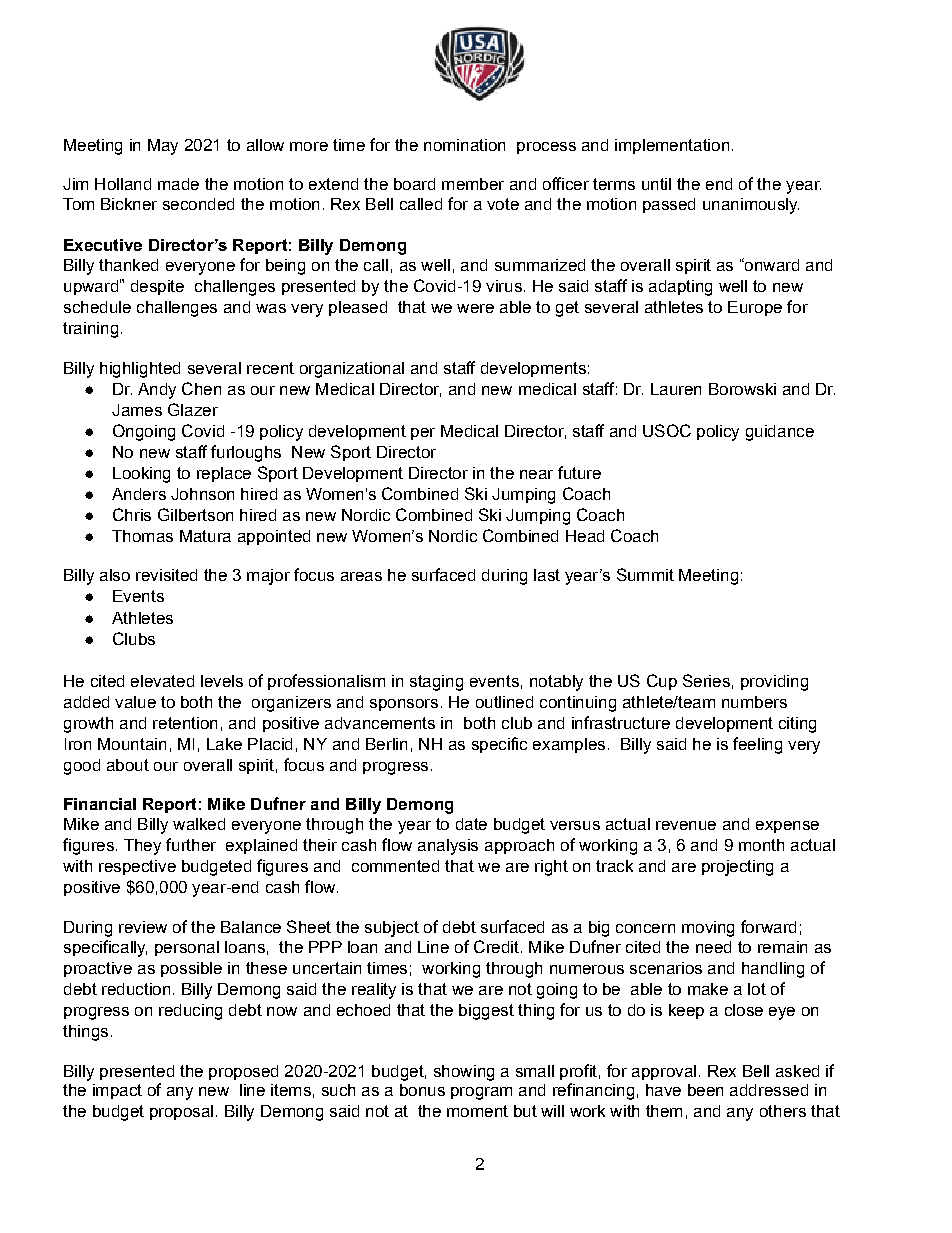 This screenshot has width=952, height=1233. What do you see at coordinates (140, 370) in the screenshot?
I see `highlighted` at bounding box center [140, 370].
